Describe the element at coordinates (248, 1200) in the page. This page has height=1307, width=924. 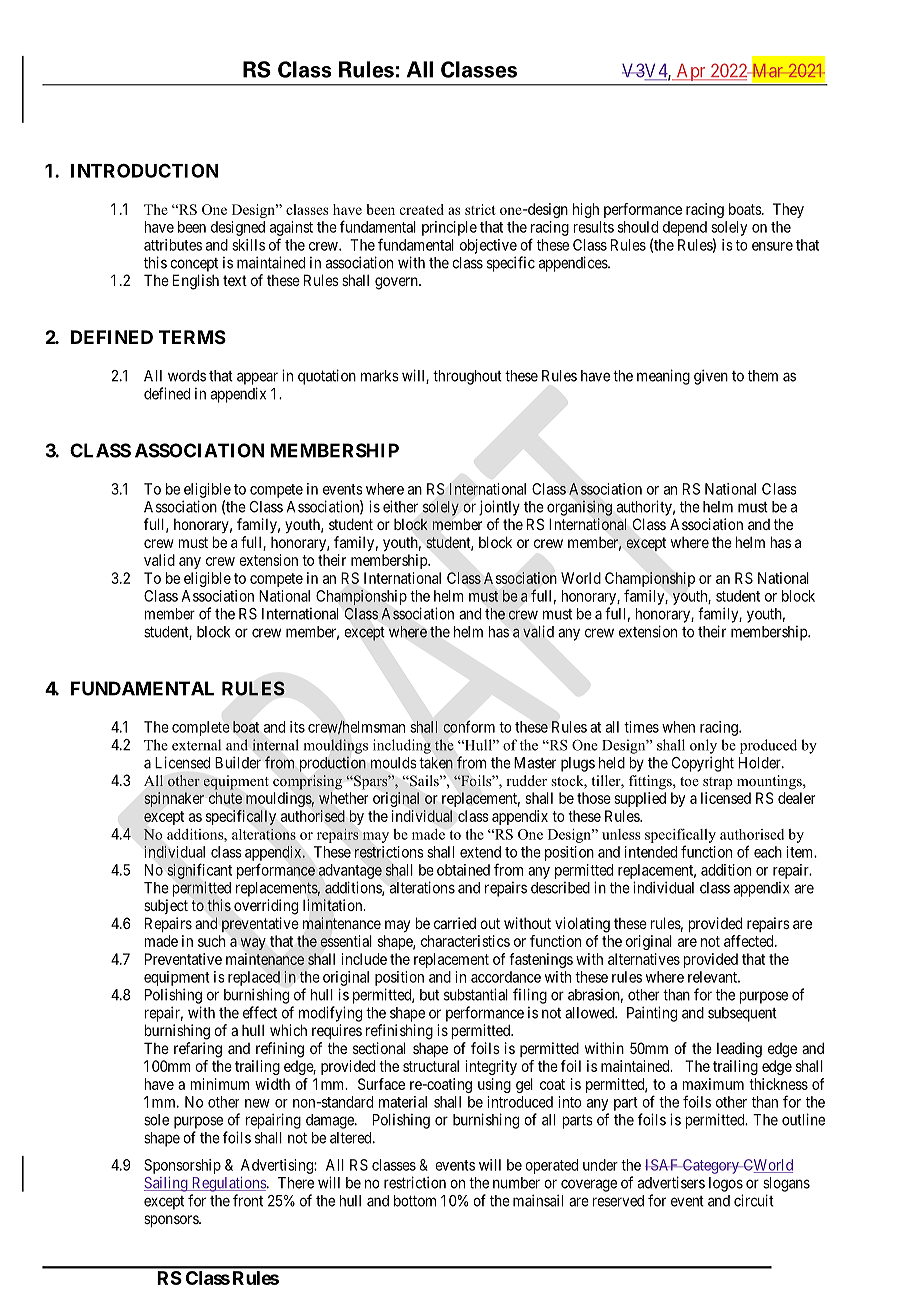
I see `front` at that location.
